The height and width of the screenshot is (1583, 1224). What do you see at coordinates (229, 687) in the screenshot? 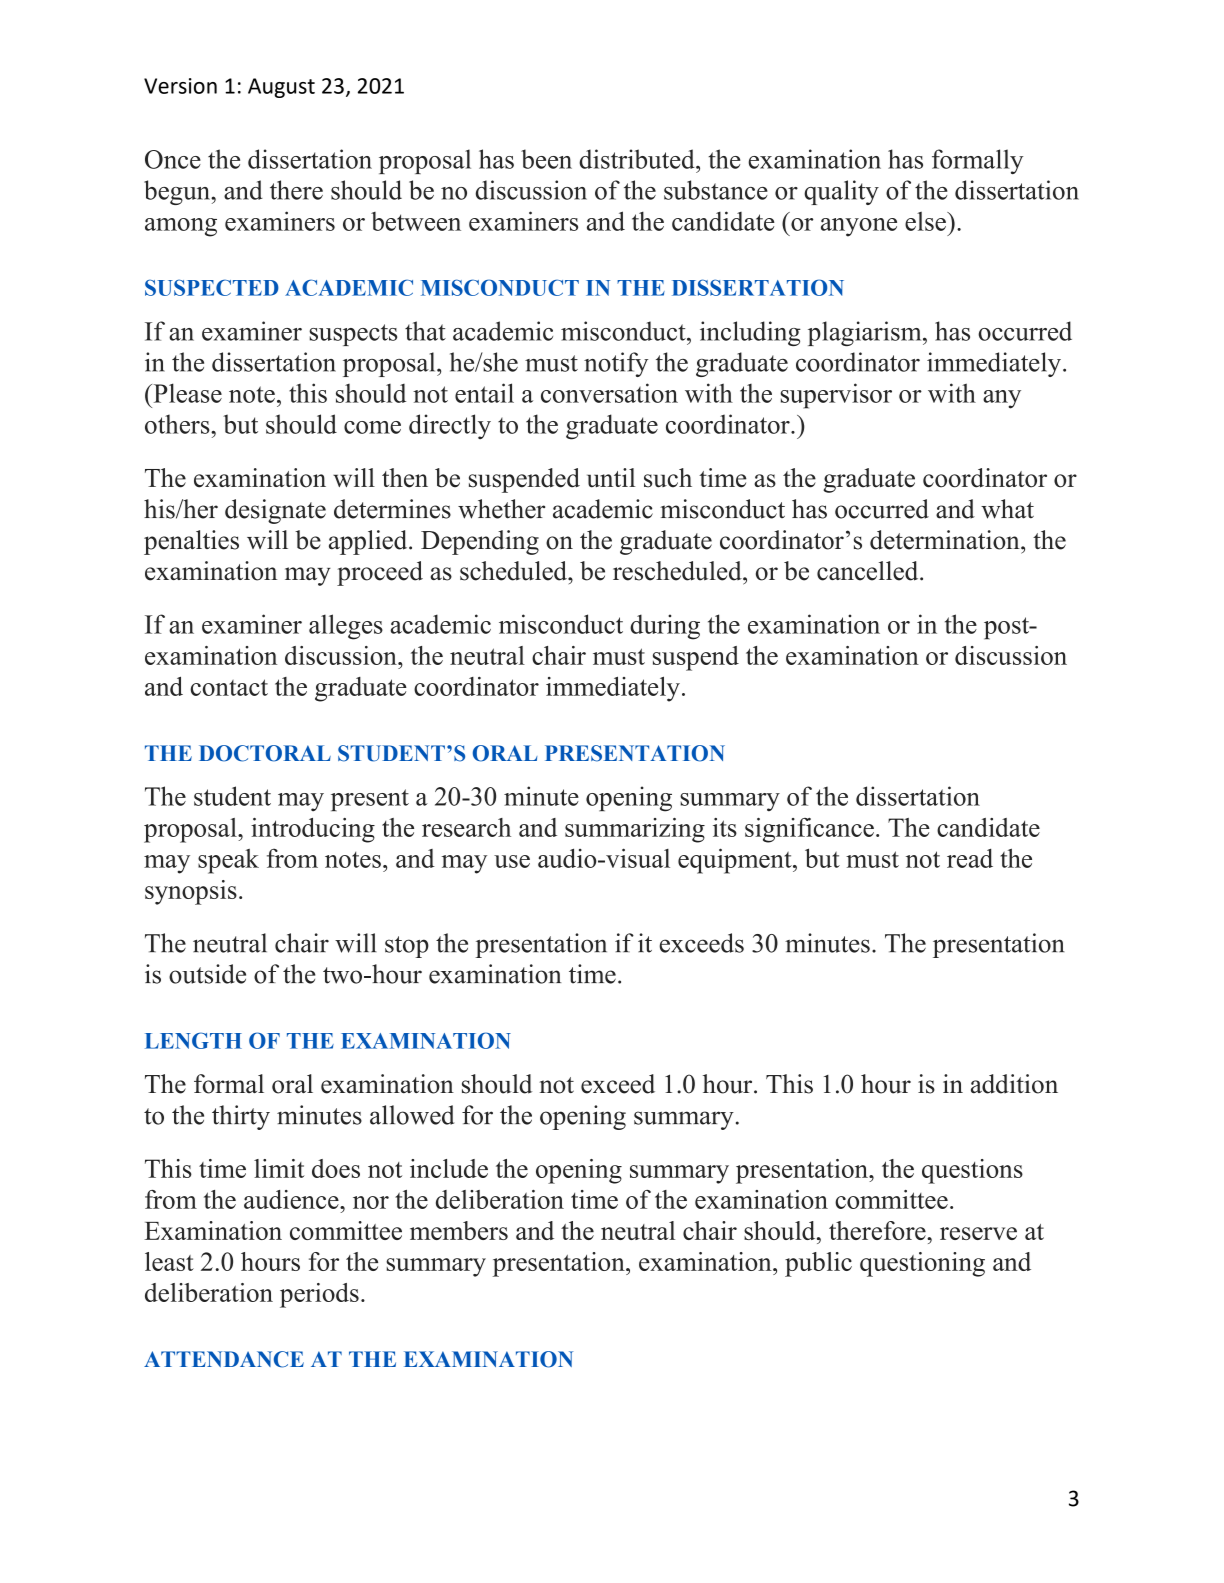
I see `contact` at bounding box center [229, 687].
